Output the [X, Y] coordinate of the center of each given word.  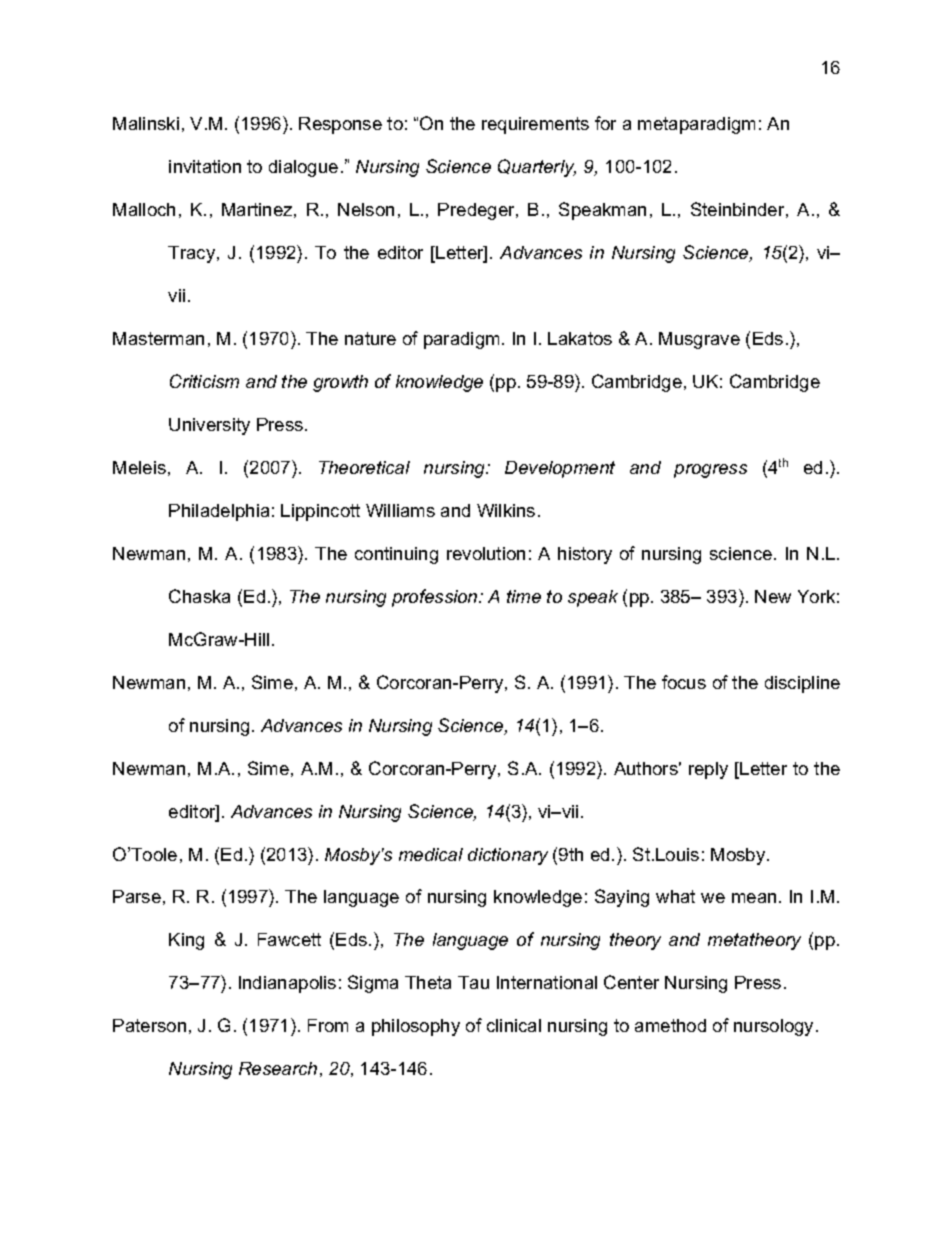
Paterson [149, 1025]
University [209, 426]
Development [560, 469]
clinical [514, 1025]
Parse [137, 896]
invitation [205, 166]
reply [708, 770]
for [605, 123]
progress [710, 471]
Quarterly [537, 168]
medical [431, 854]
